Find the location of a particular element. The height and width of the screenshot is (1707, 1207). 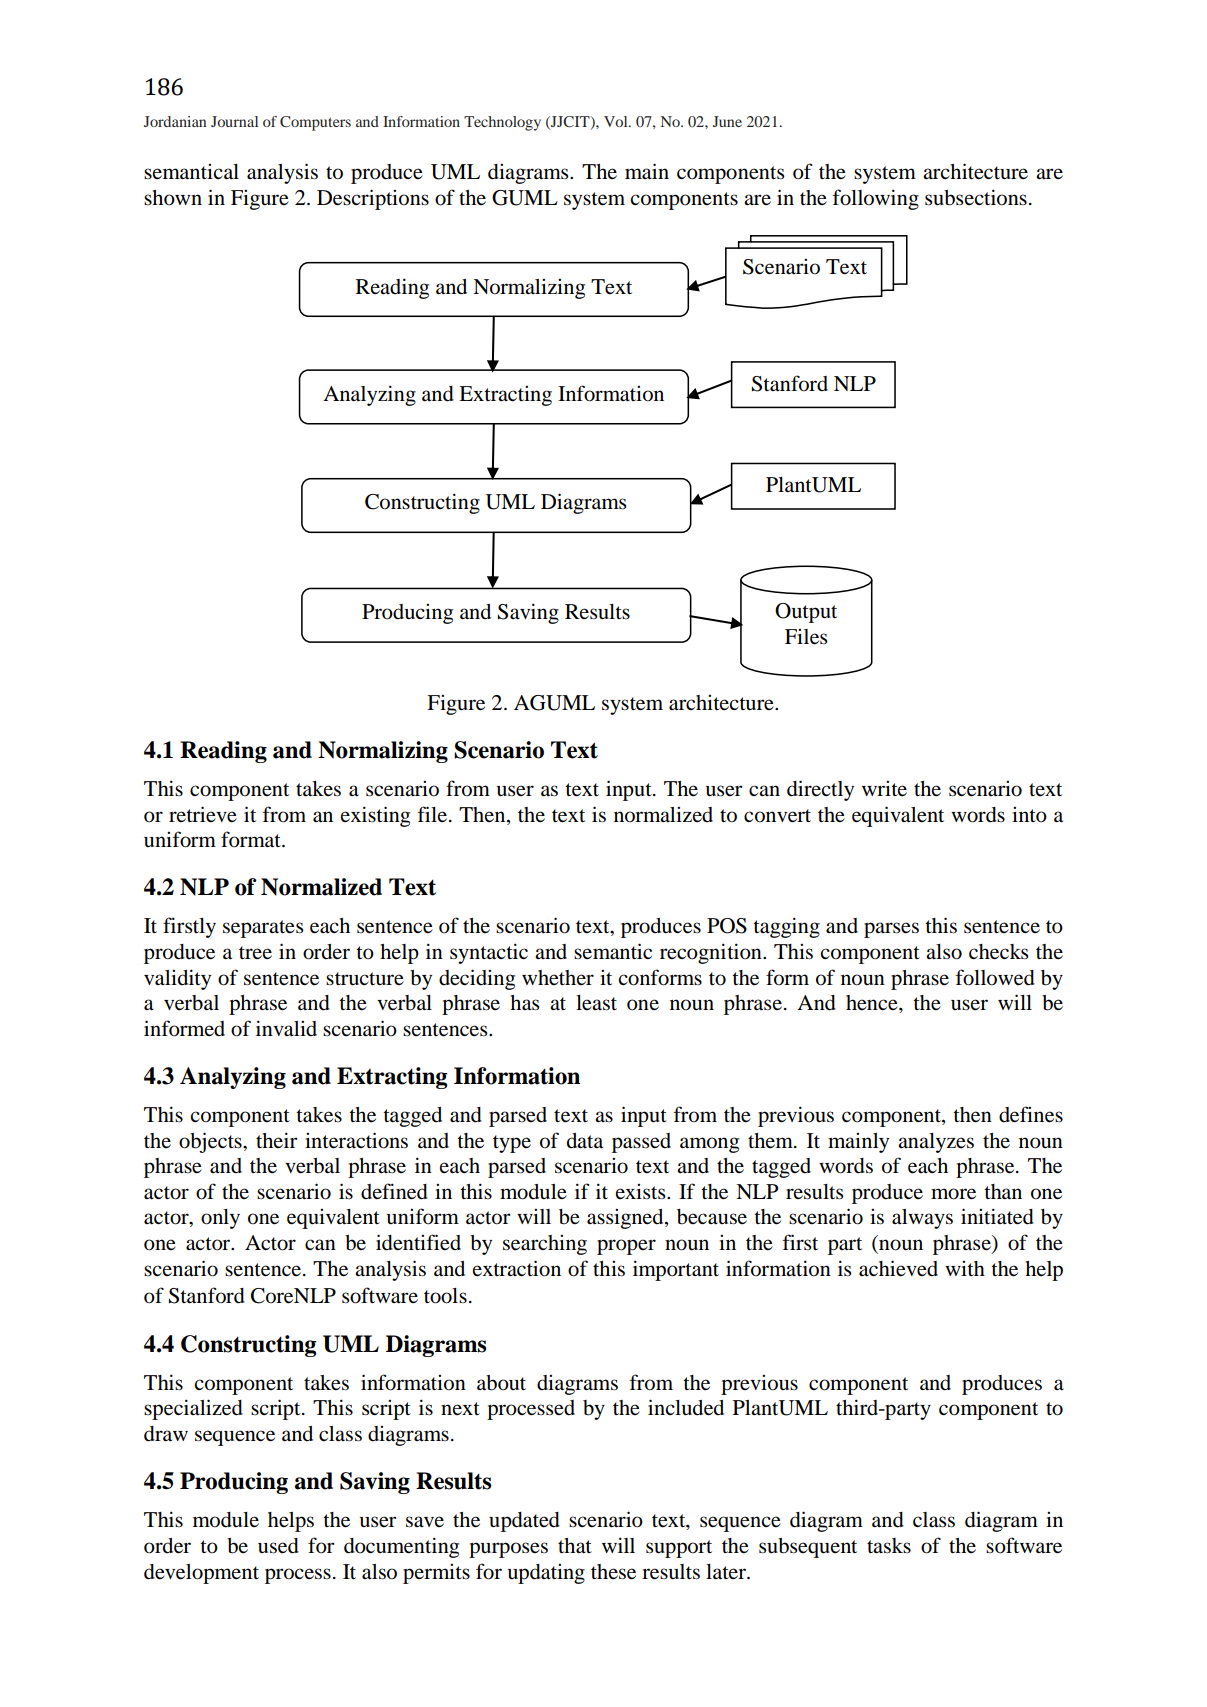

Vol is located at coordinates (617, 121).
